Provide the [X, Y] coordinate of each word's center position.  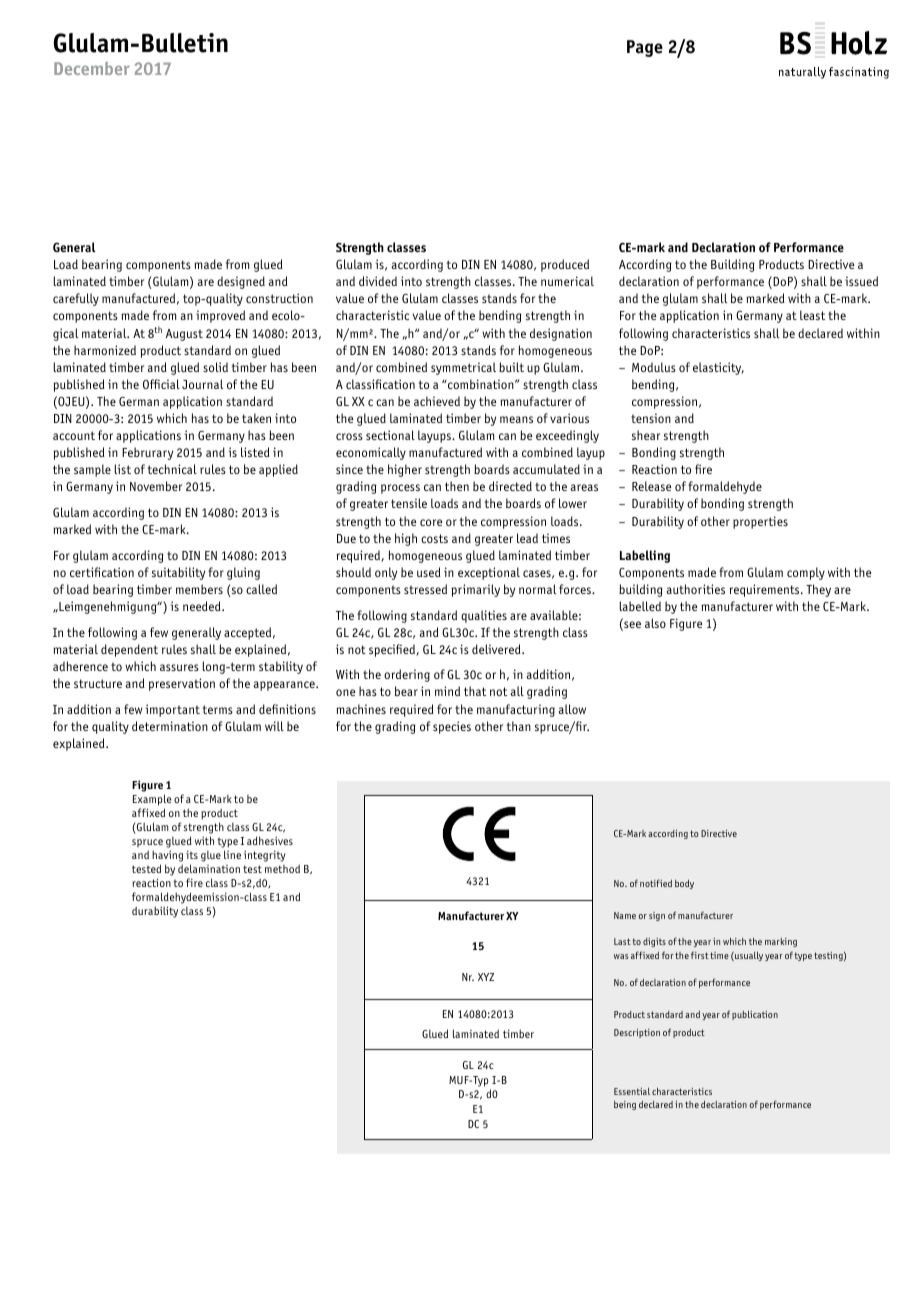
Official [161, 384]
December [92, 68]
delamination [209, 868]
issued [861, 281]
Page [645, 48]
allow [572, 709]
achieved [437, 401]
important [173, 710]
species [452, 727]
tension [651, 418]
